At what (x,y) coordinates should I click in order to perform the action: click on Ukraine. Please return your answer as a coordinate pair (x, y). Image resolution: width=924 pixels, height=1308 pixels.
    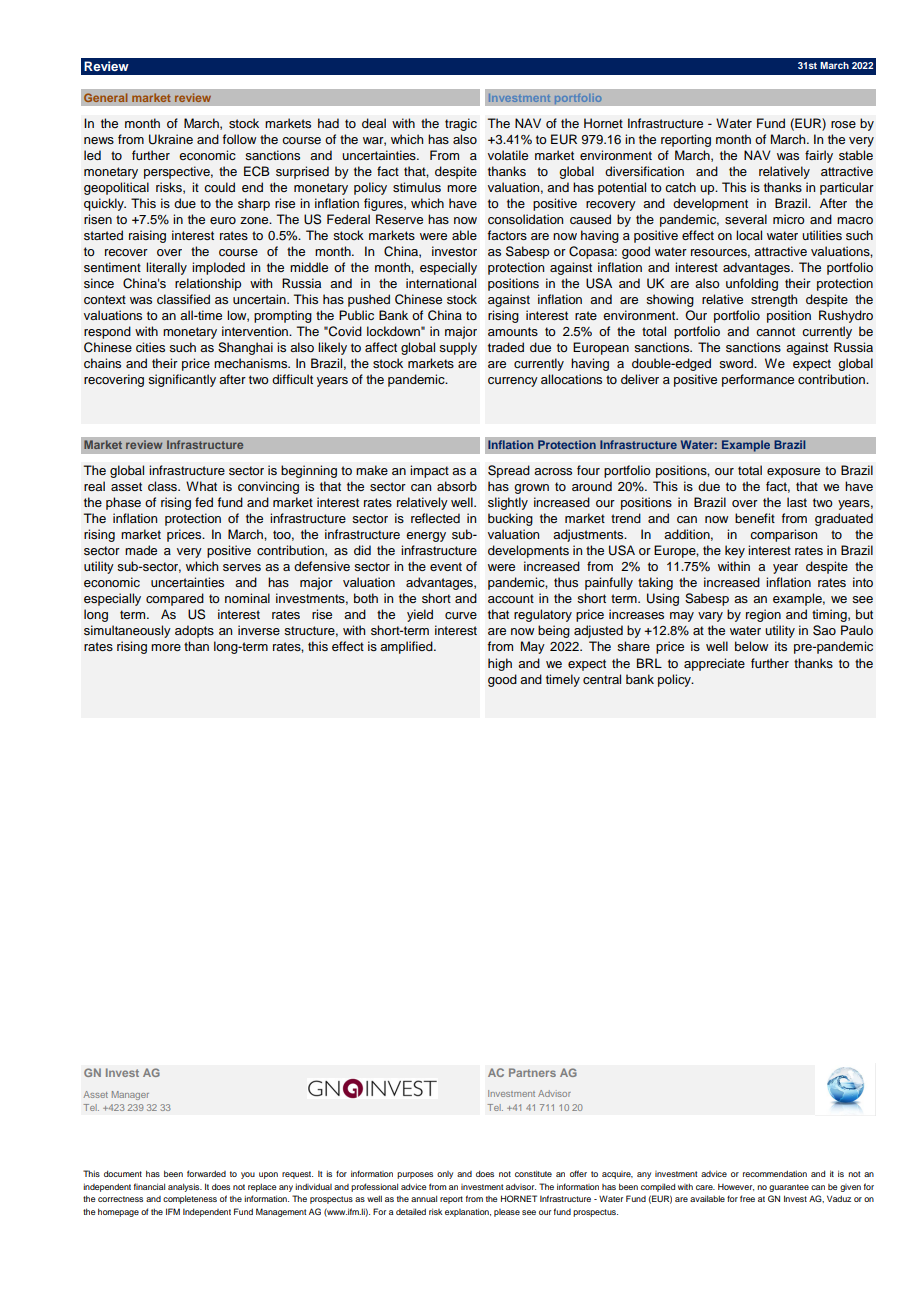
    Looking at the image, I should click on (171, 139).
